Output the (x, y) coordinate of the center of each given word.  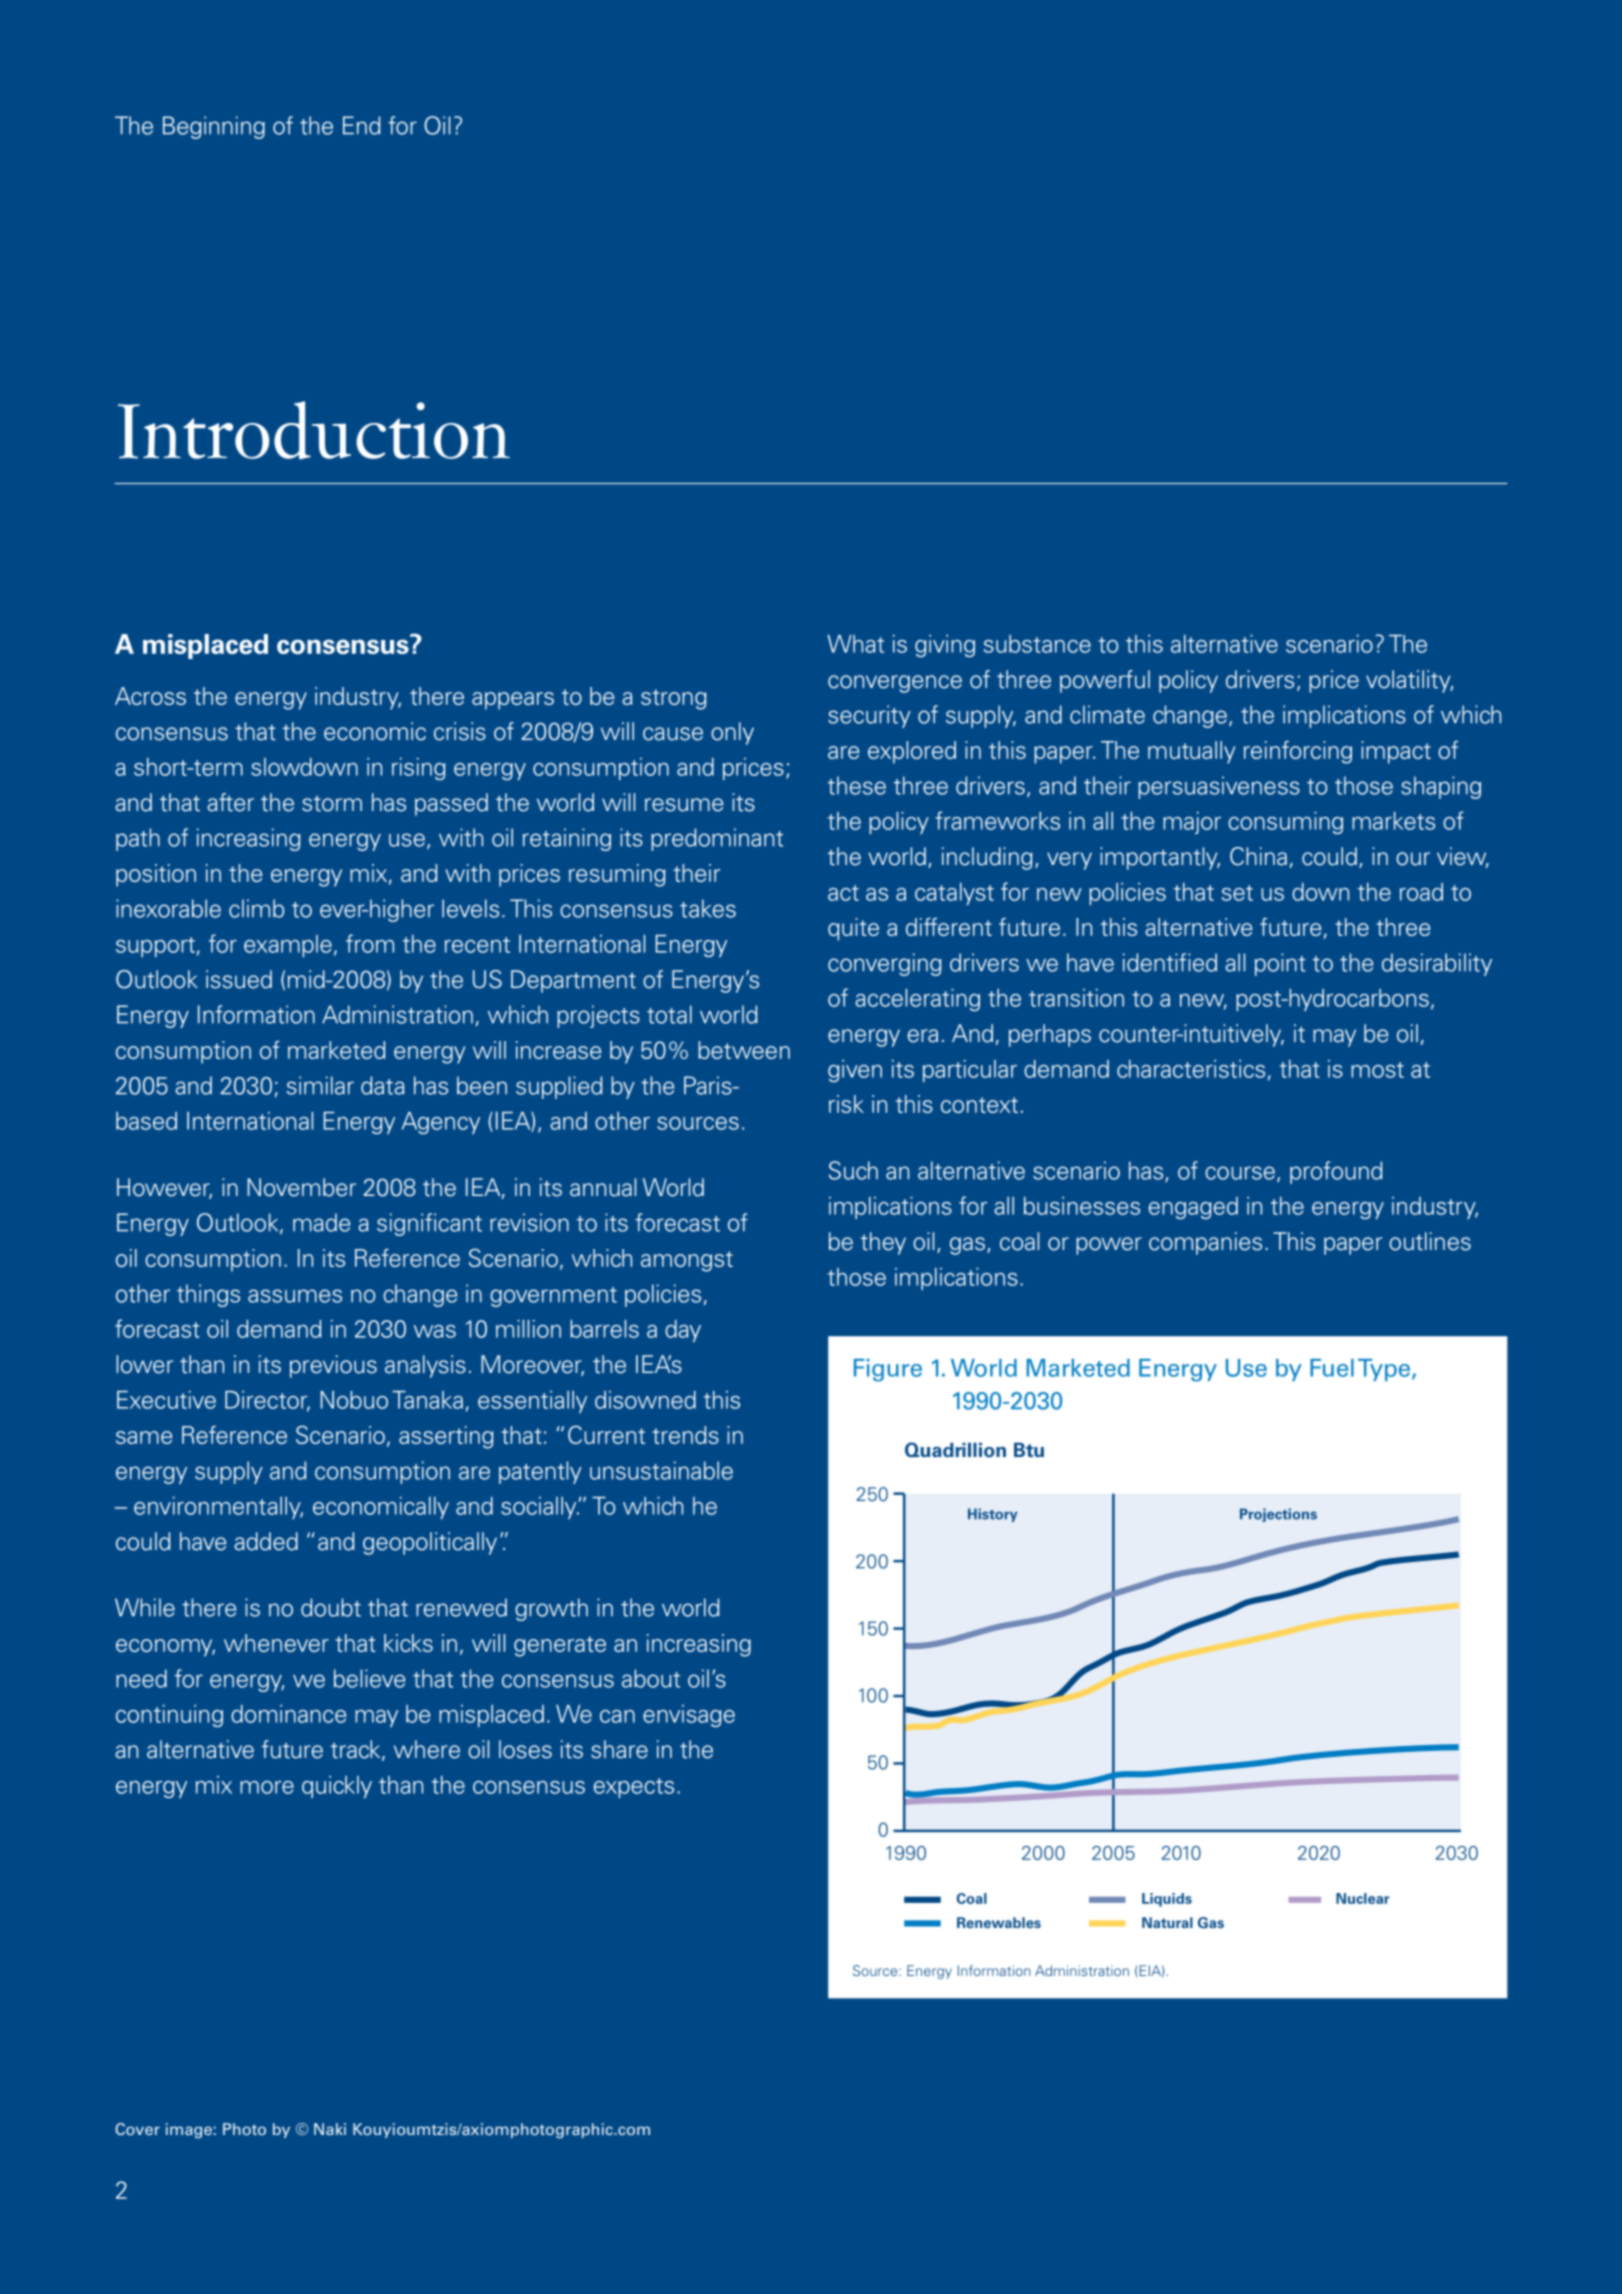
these (857, 785)
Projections (1278, 1515)
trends (685, 1435)
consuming (1285, 823)
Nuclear (1362, 1898)
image (189, 2130)
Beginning (214, 127)
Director (267, 1401)
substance (1037, 644)
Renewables (999, 1922)
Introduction (314, 430)
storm (332, 803)
